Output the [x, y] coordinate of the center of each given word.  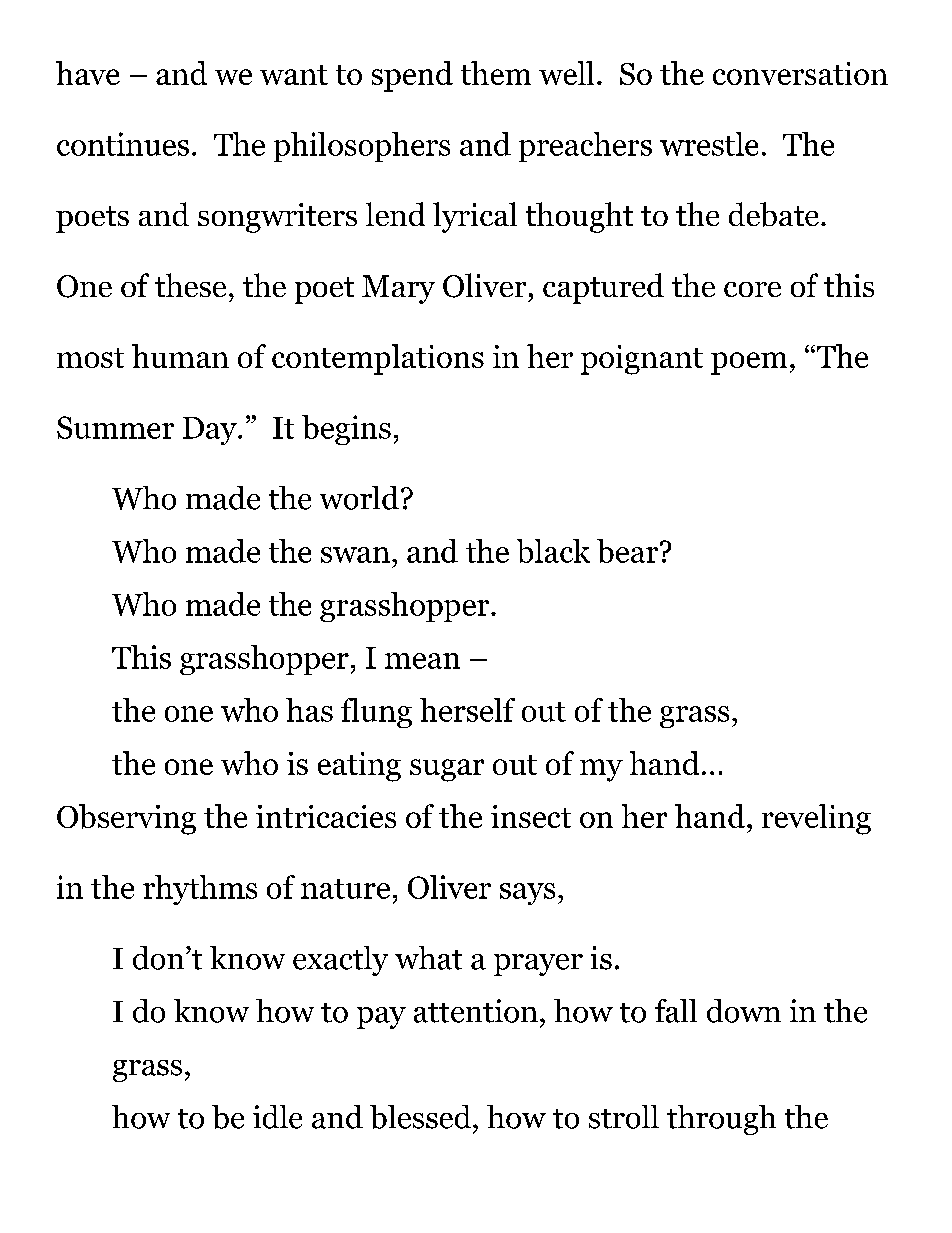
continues [123, 144]
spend [412, 76]
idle [277, 1117]
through [721, 1120]
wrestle [709, 144]
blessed [422, 1117]
